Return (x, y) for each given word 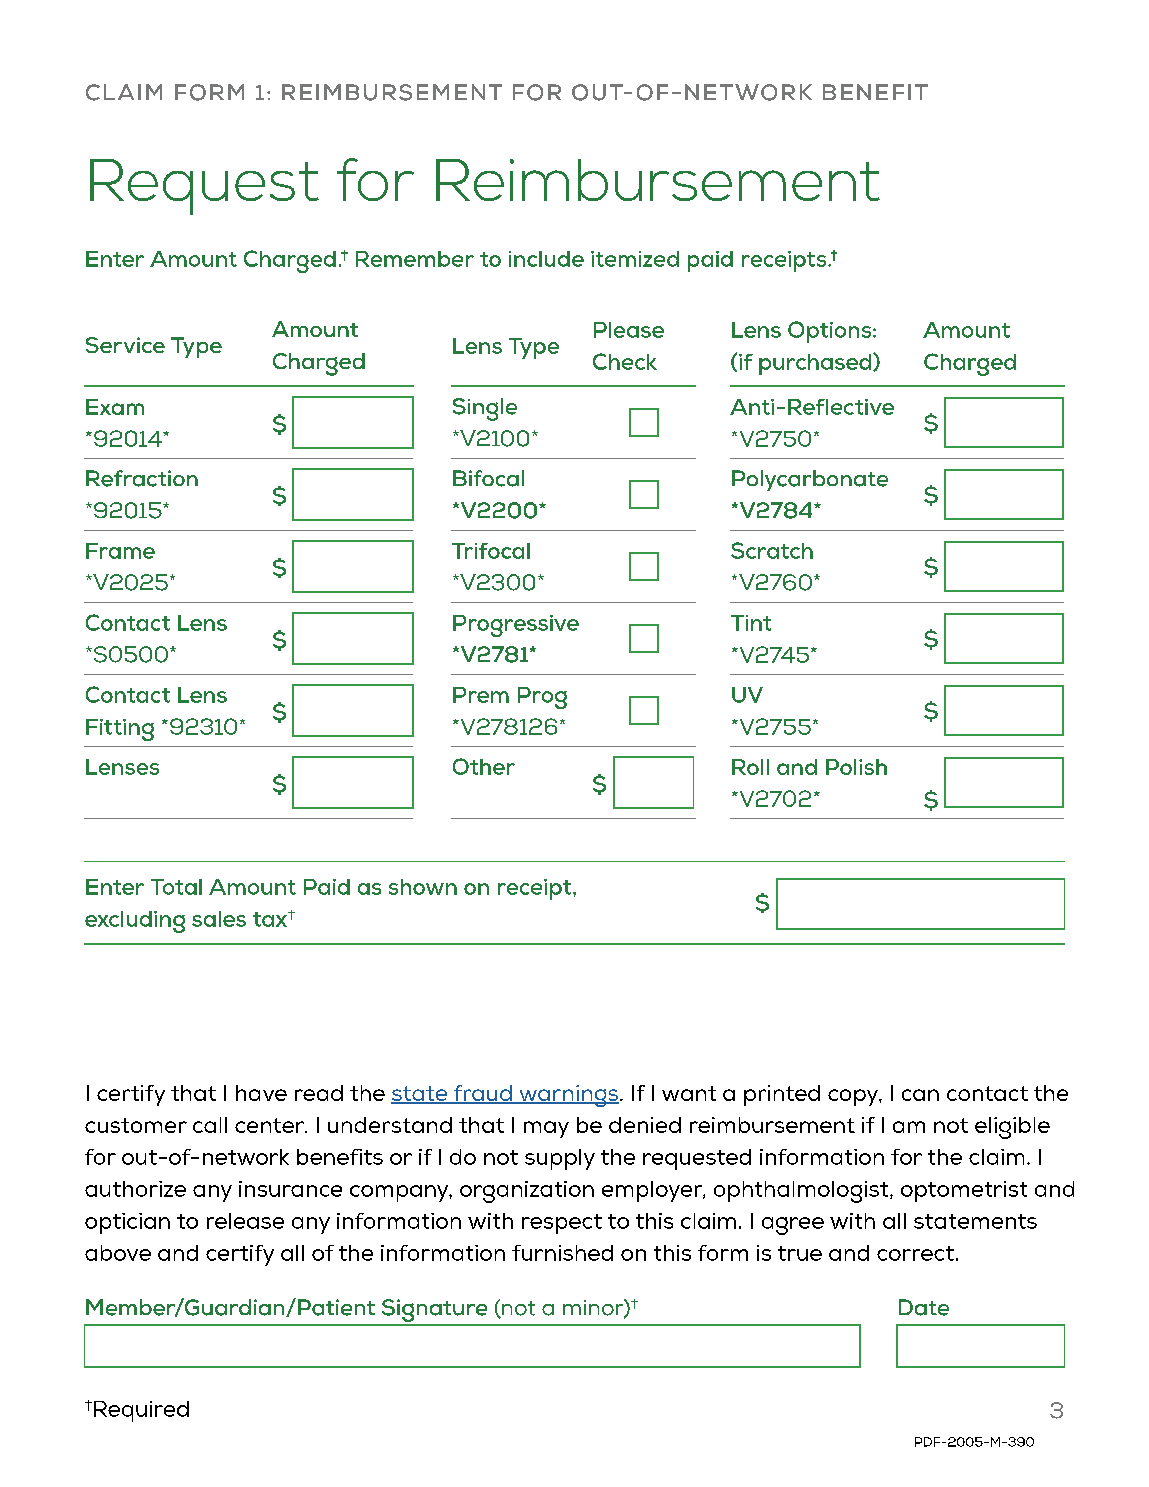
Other (484, 766)
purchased (816, 364)
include (546, 259)
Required (141, 1411)
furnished (562, 1253)
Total (176, 887)
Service (125, 345)
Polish (856, 767)
